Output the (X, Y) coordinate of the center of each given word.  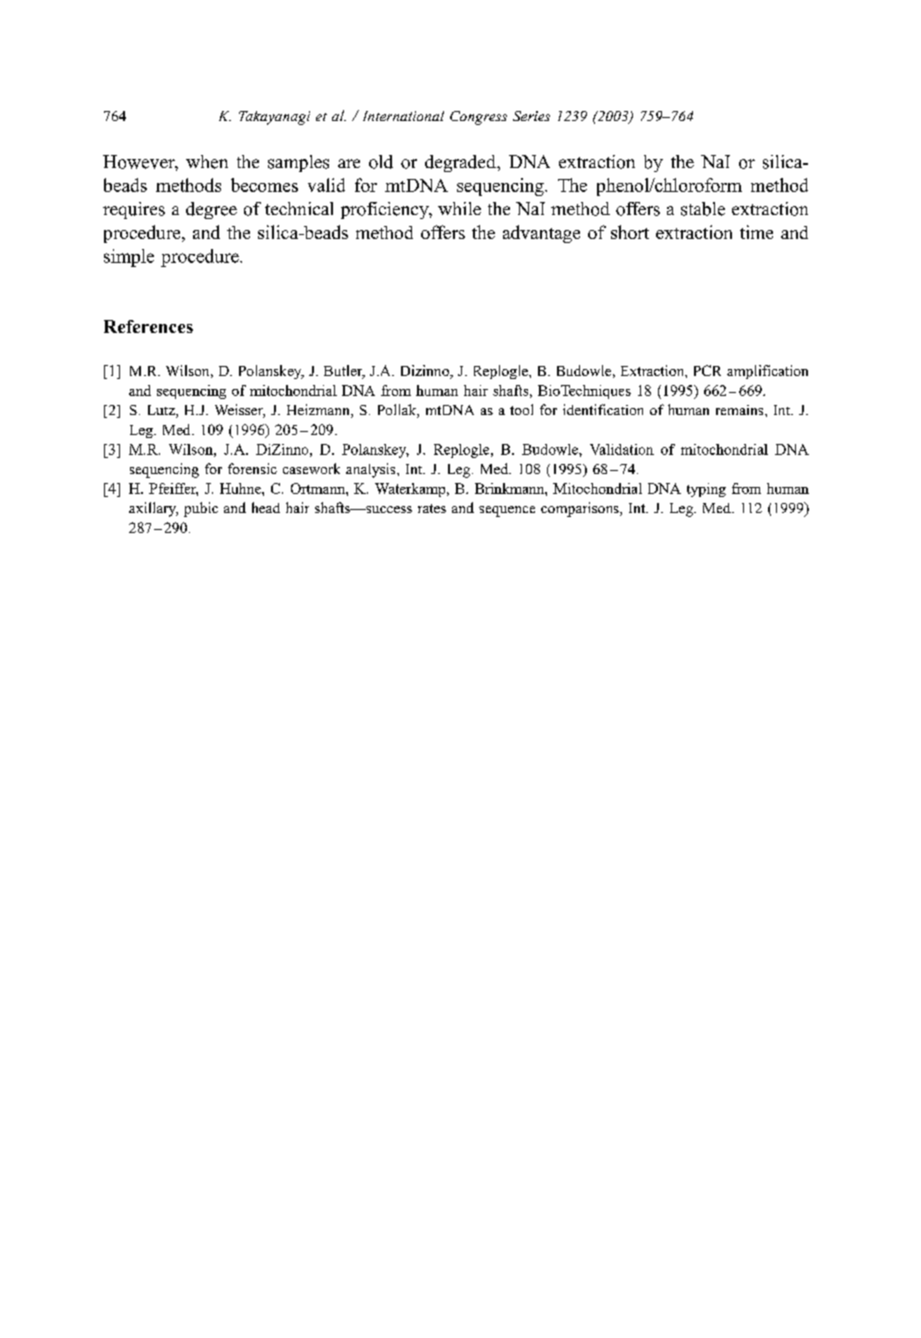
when (207, 162)
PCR (707, 370)
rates (432, 508)
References (148, 326)
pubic (201, 509)
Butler (344, 372)
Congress (478, 118)
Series (531, 116)
